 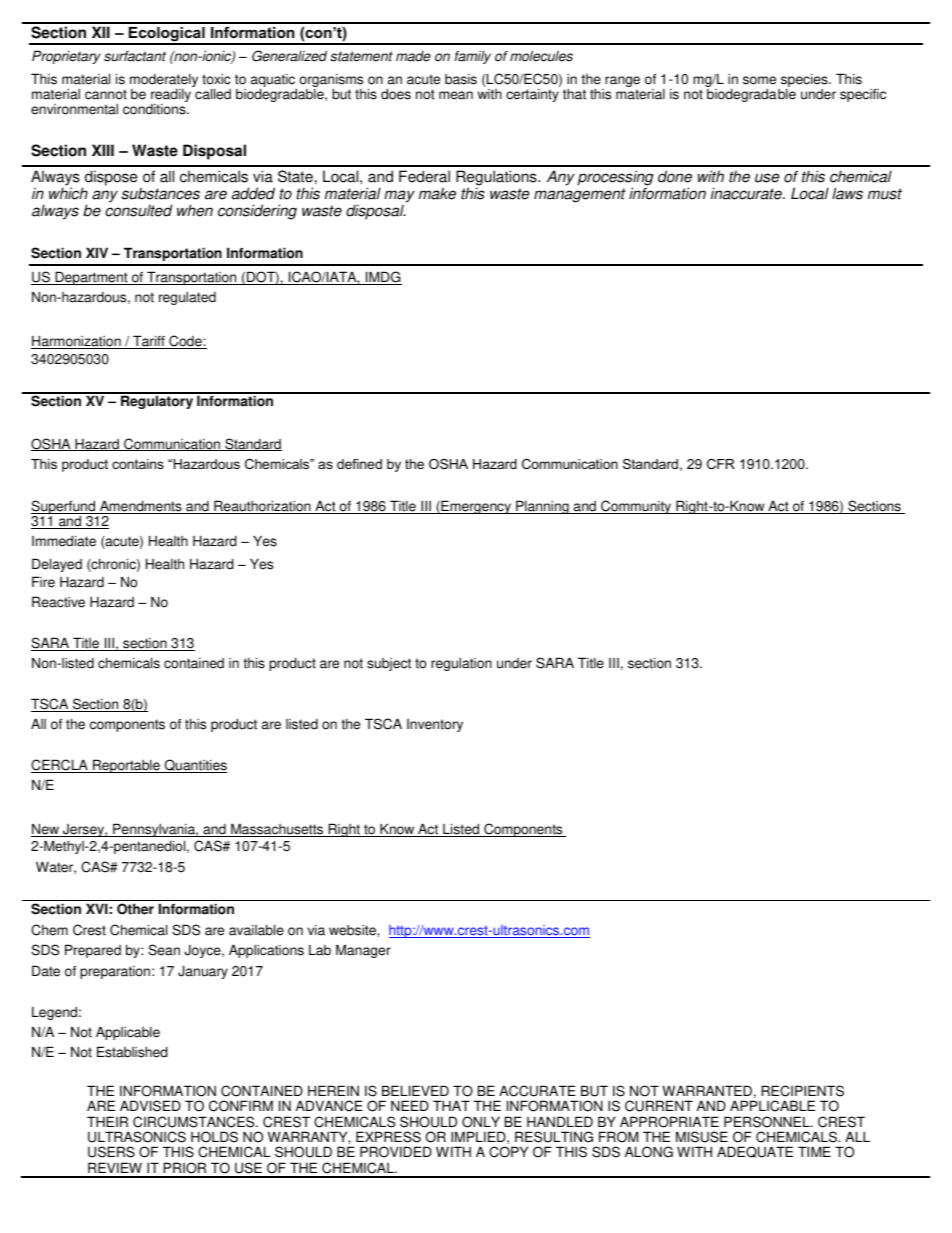 I want to click on mean, so click(x=456, y=95).
